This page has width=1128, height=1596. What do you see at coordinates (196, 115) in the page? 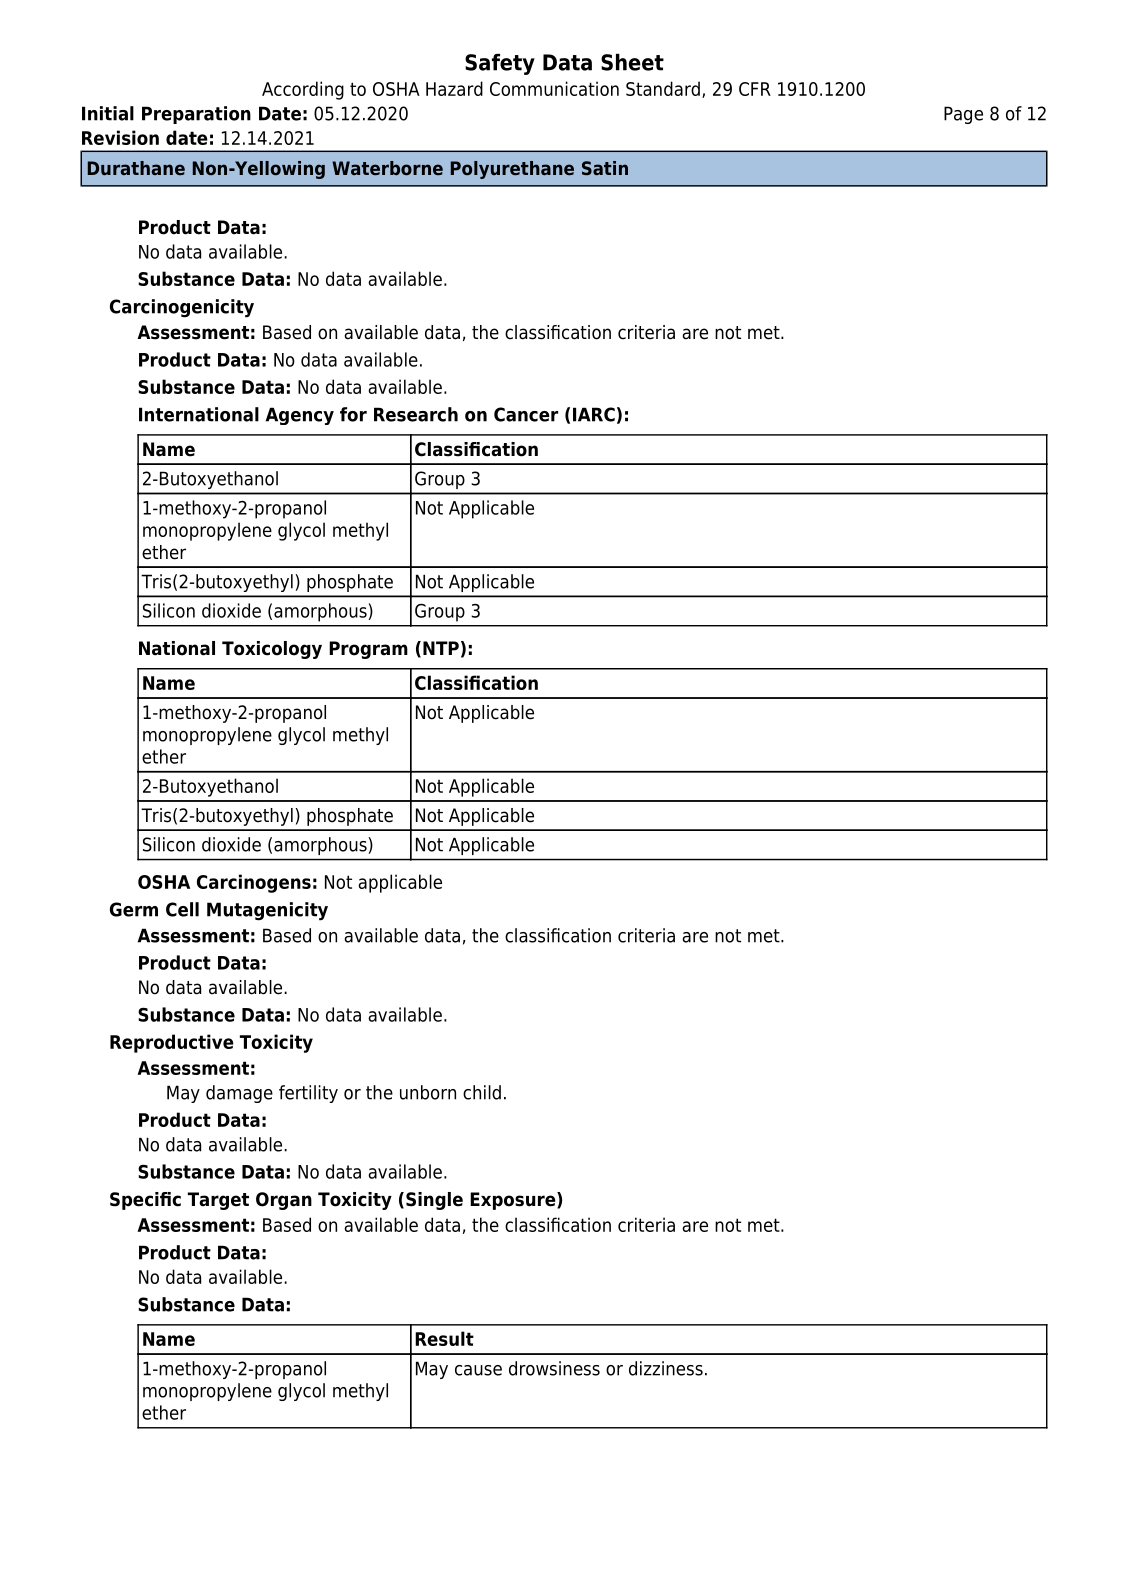
I see `Preparation` at bounding box center [196, 115].
